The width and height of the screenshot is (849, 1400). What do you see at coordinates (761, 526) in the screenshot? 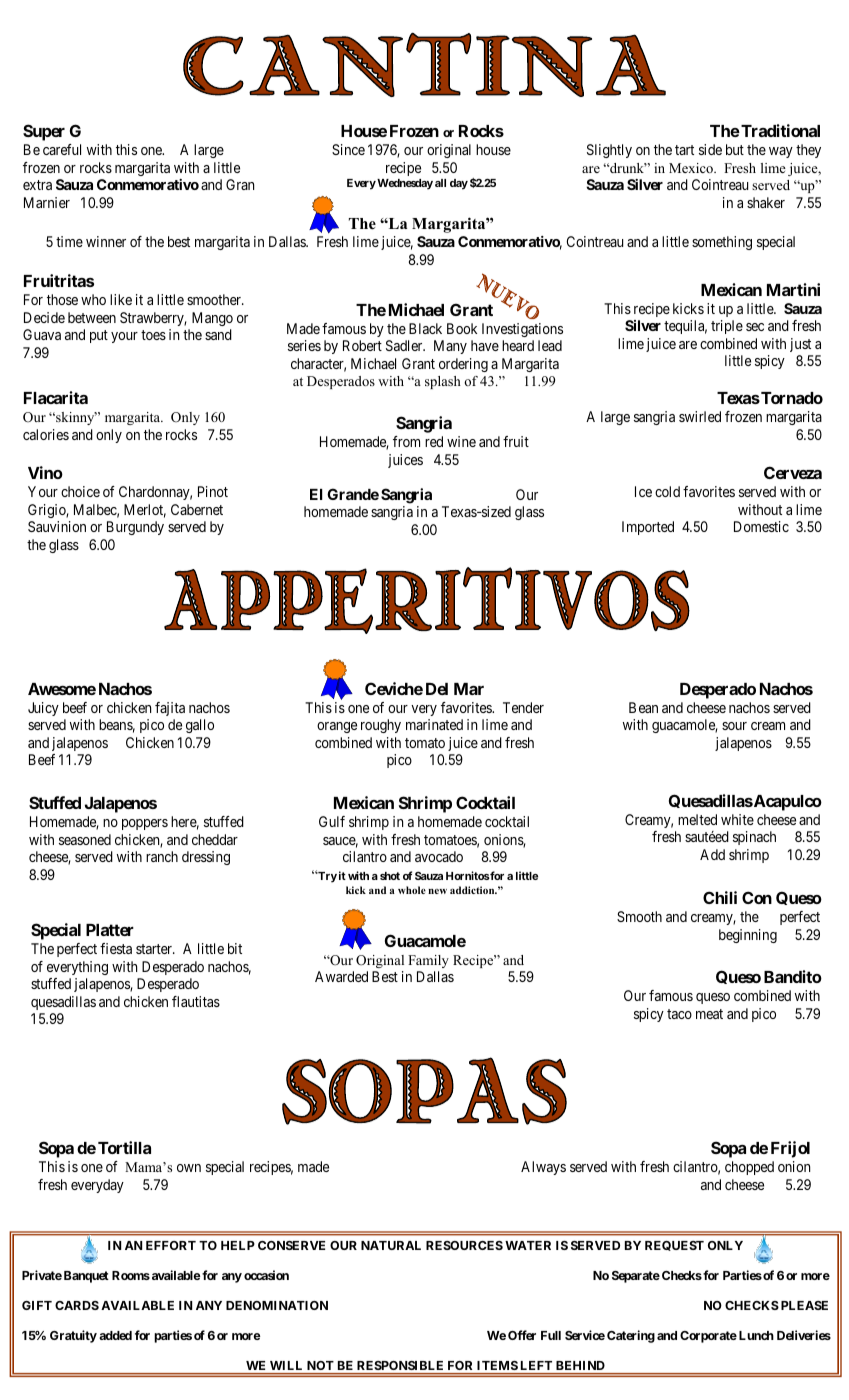
I see `Domestic` at bounding box center [761, 526].
